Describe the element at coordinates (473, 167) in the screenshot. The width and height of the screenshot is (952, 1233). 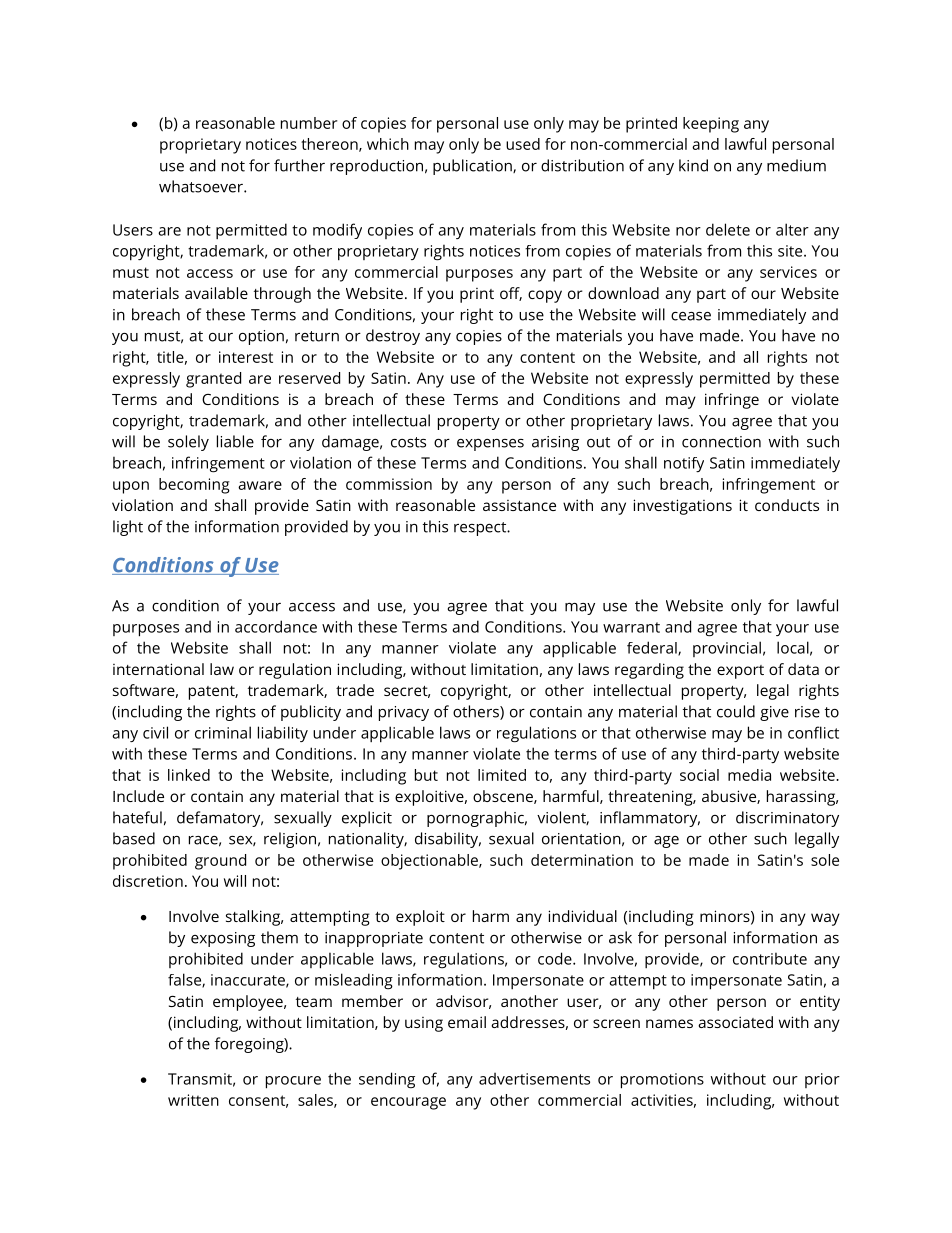
I see `publication` at that location.
